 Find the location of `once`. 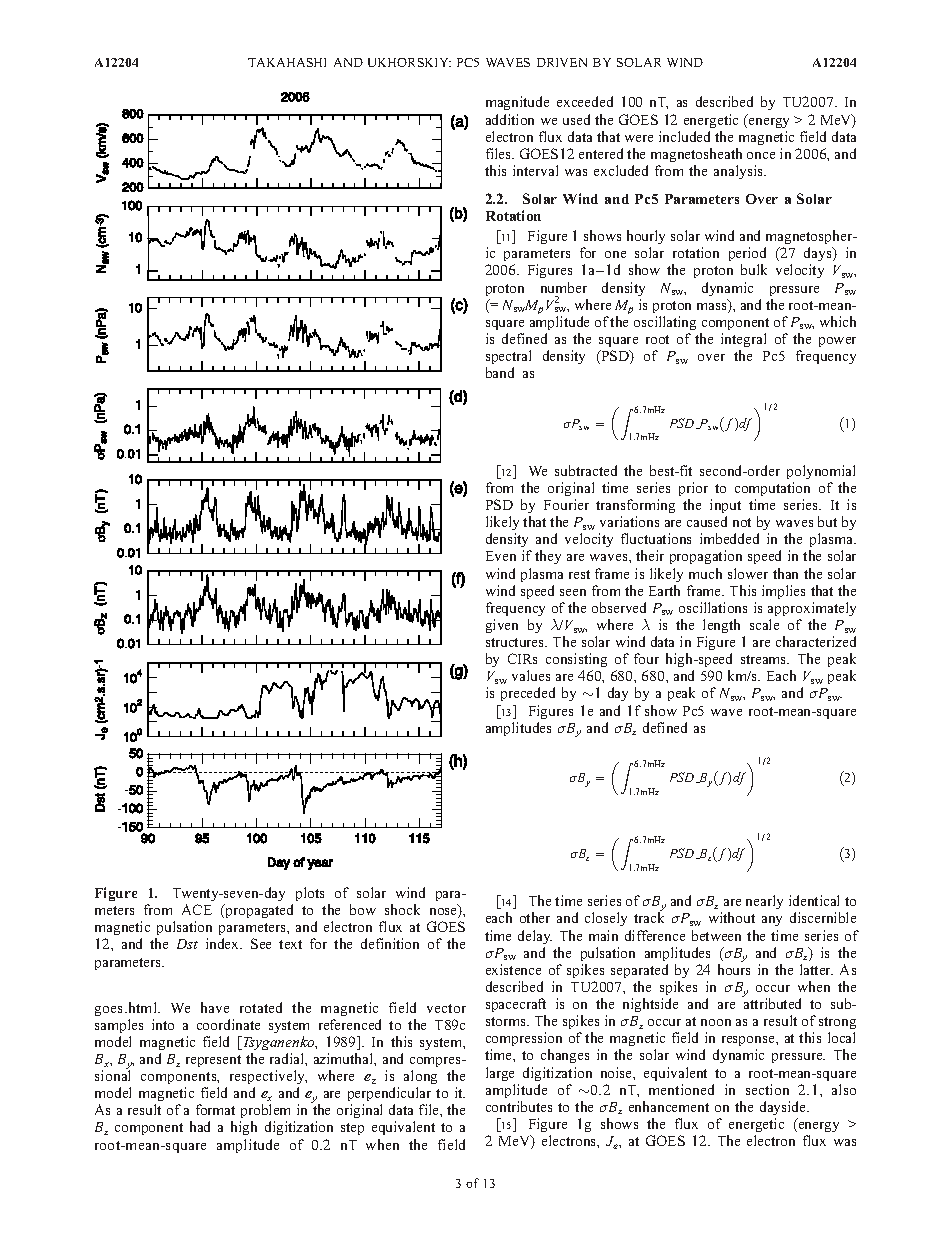

once is located at coordinates (761, 155).
